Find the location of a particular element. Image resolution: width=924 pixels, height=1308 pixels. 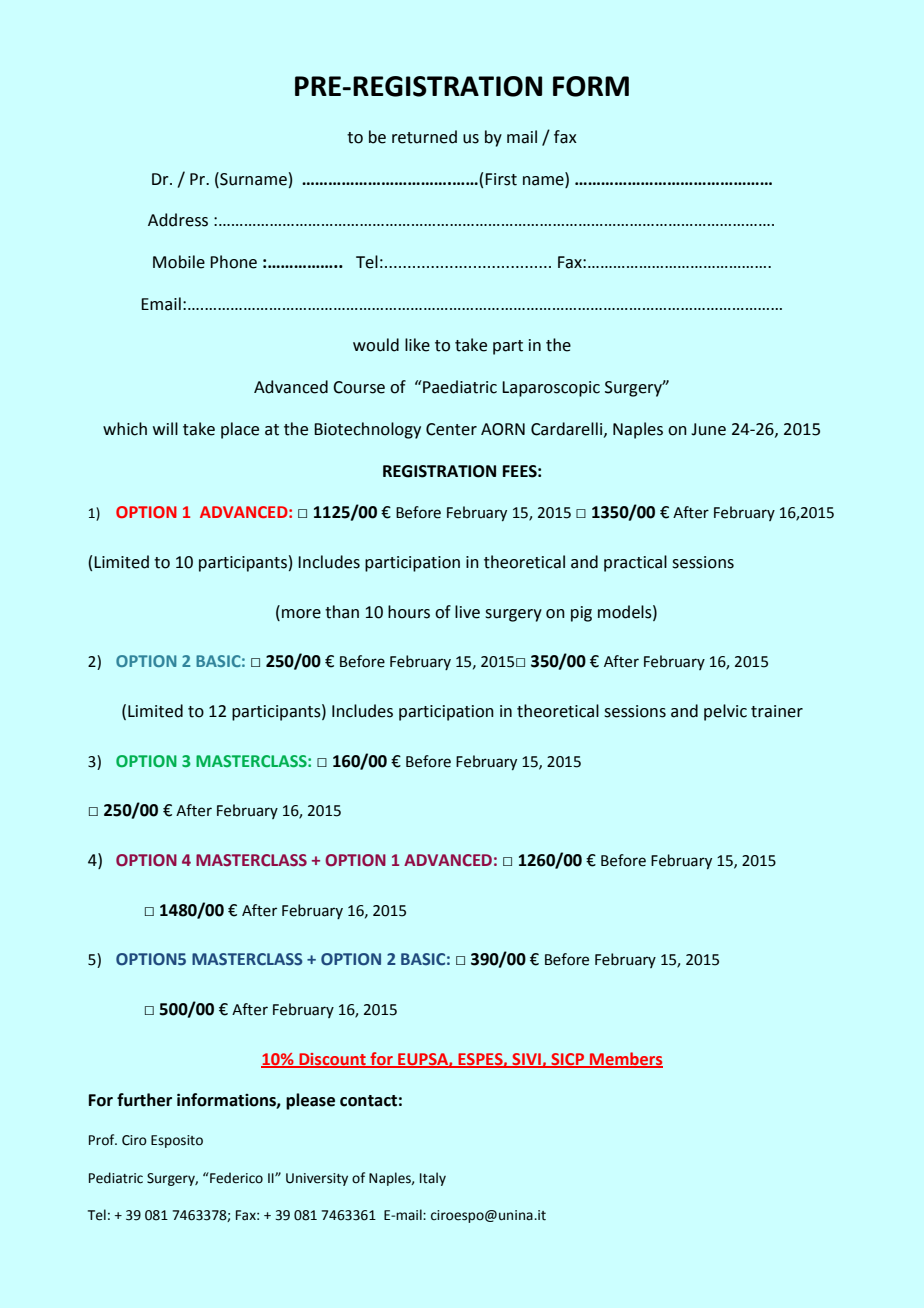

June is located at coordinates (708, 429).
